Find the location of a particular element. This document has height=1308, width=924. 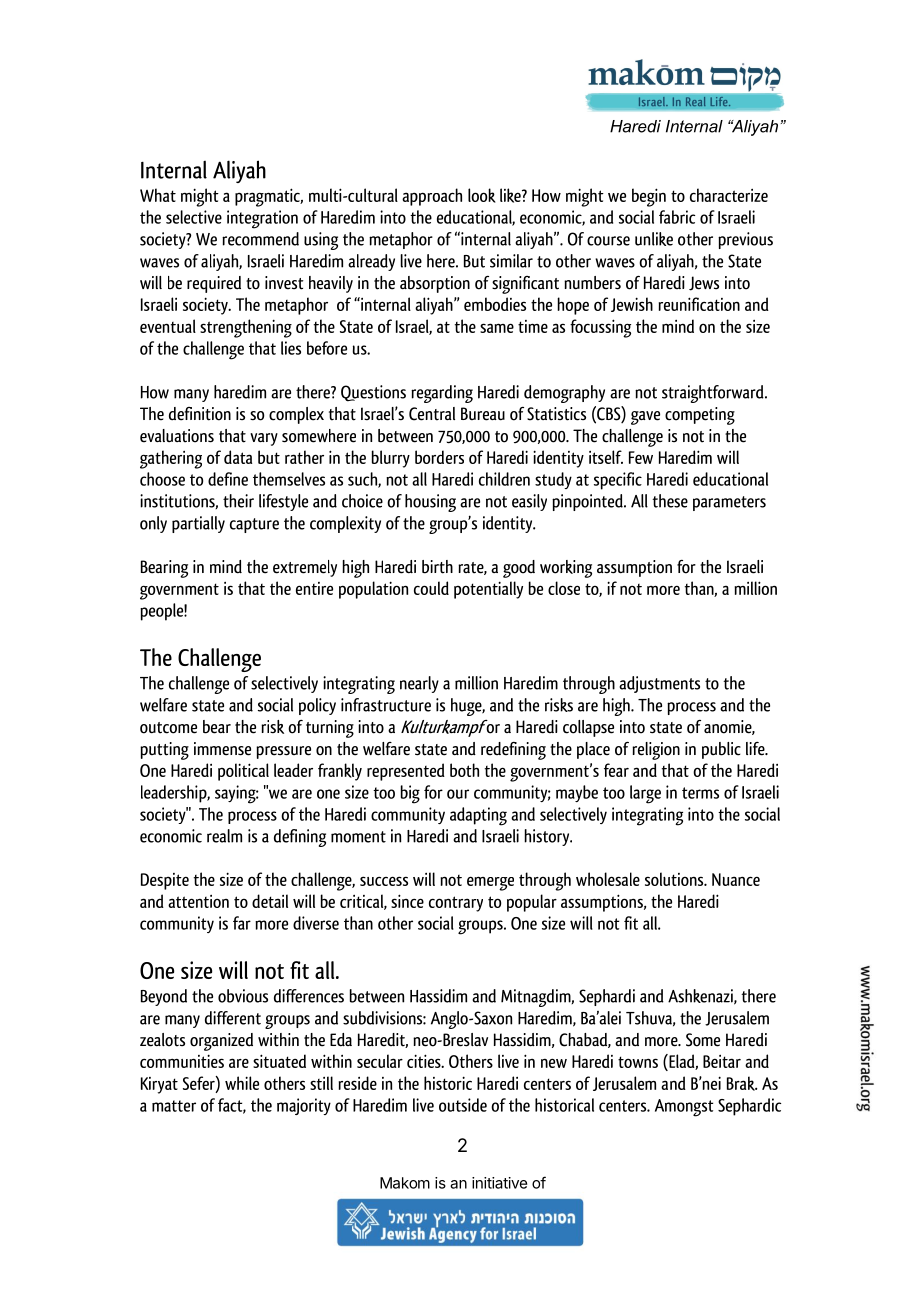

integration is located at coordinates (262, 219).
